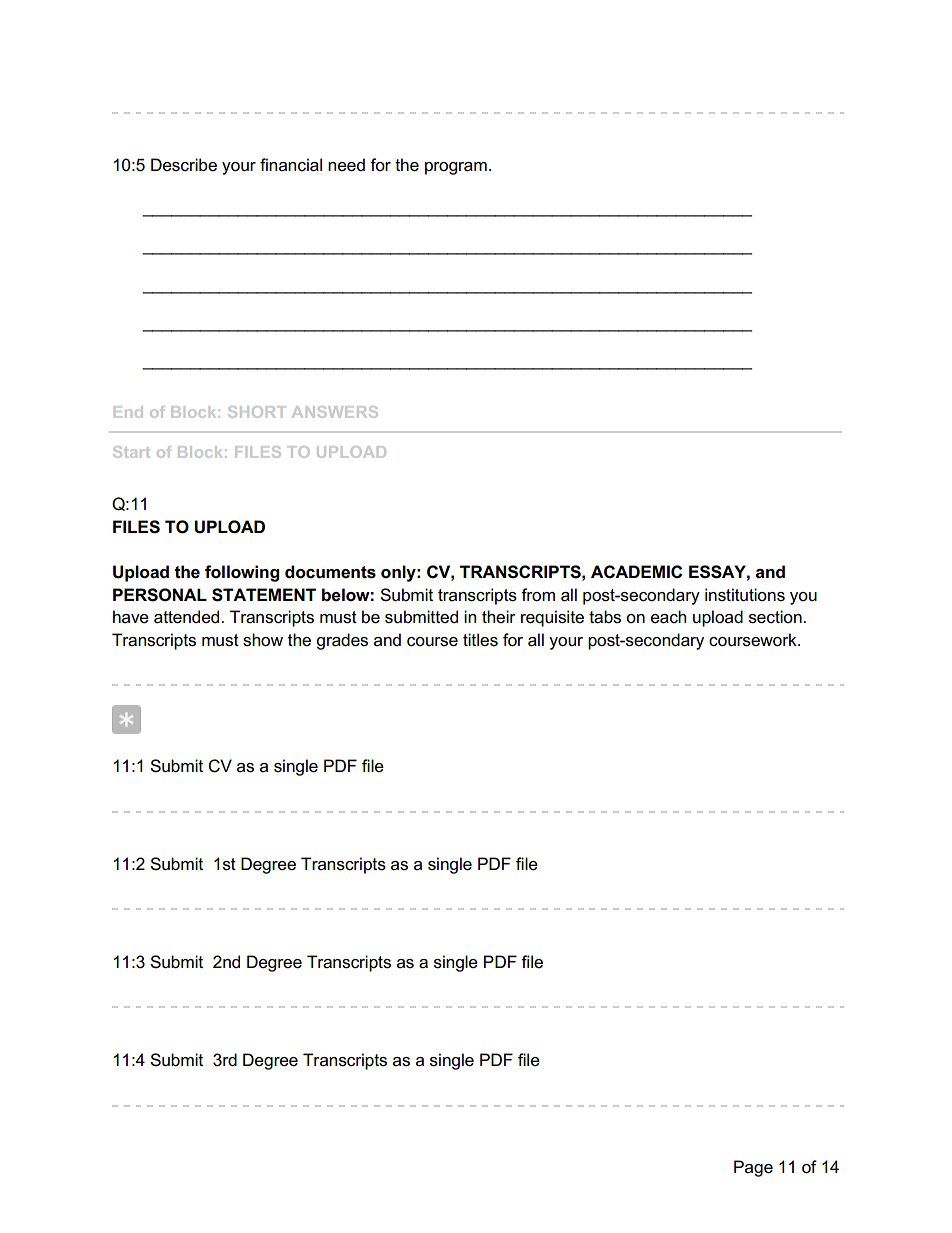 The width and height of the document is (952, 1233). I want to click on Page, so click(753, 1168).
